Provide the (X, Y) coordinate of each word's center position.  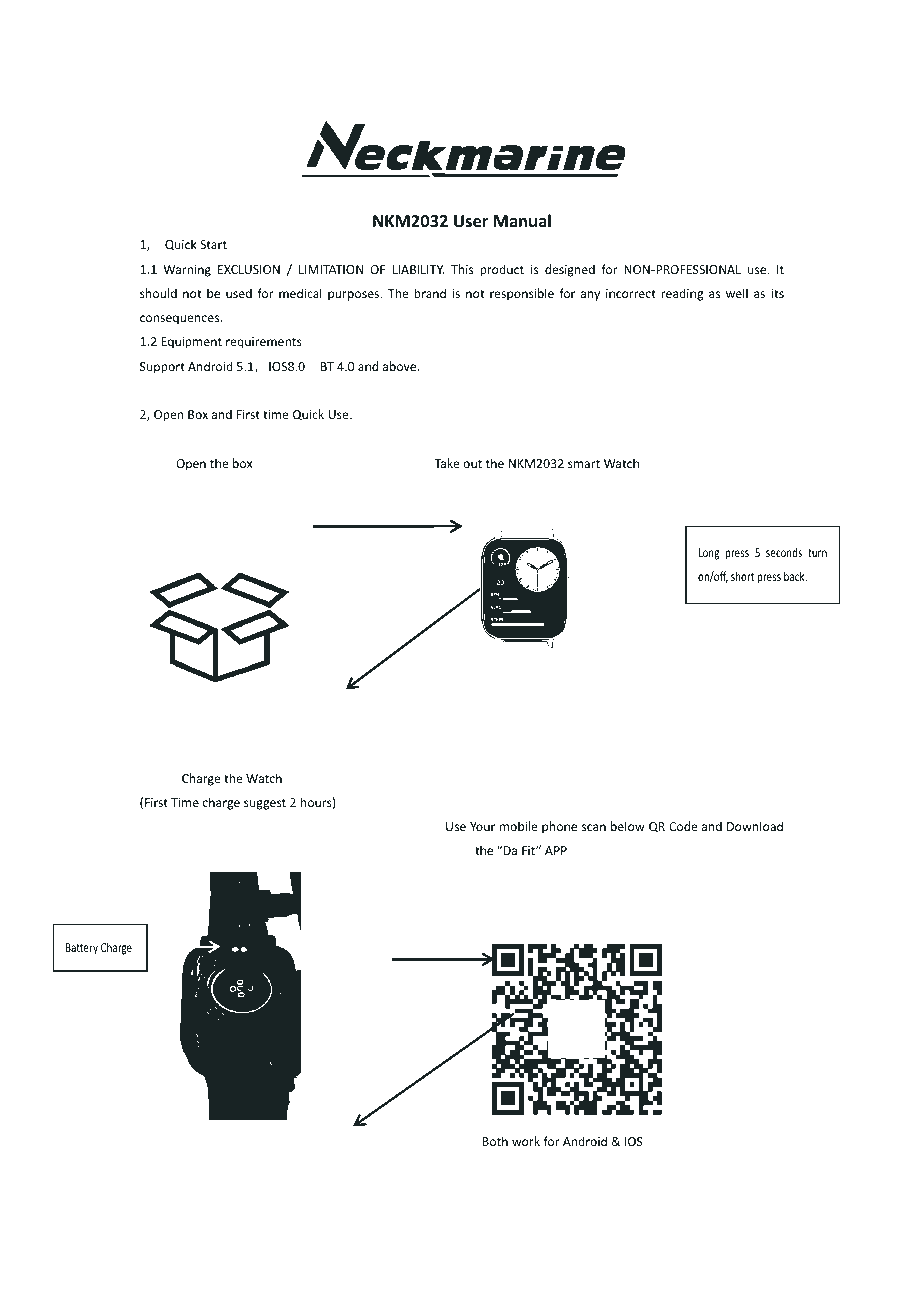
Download (755, 826)
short (742, 576)
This (462, 269)
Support (162, 368)
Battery (82, 949)
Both (495, 1141)
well (737, 293)
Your (482, 826)
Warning (187, 271)
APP (556, 850)
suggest (265, 804)
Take (447, 463)
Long (709, 554)
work (526, 1141)
